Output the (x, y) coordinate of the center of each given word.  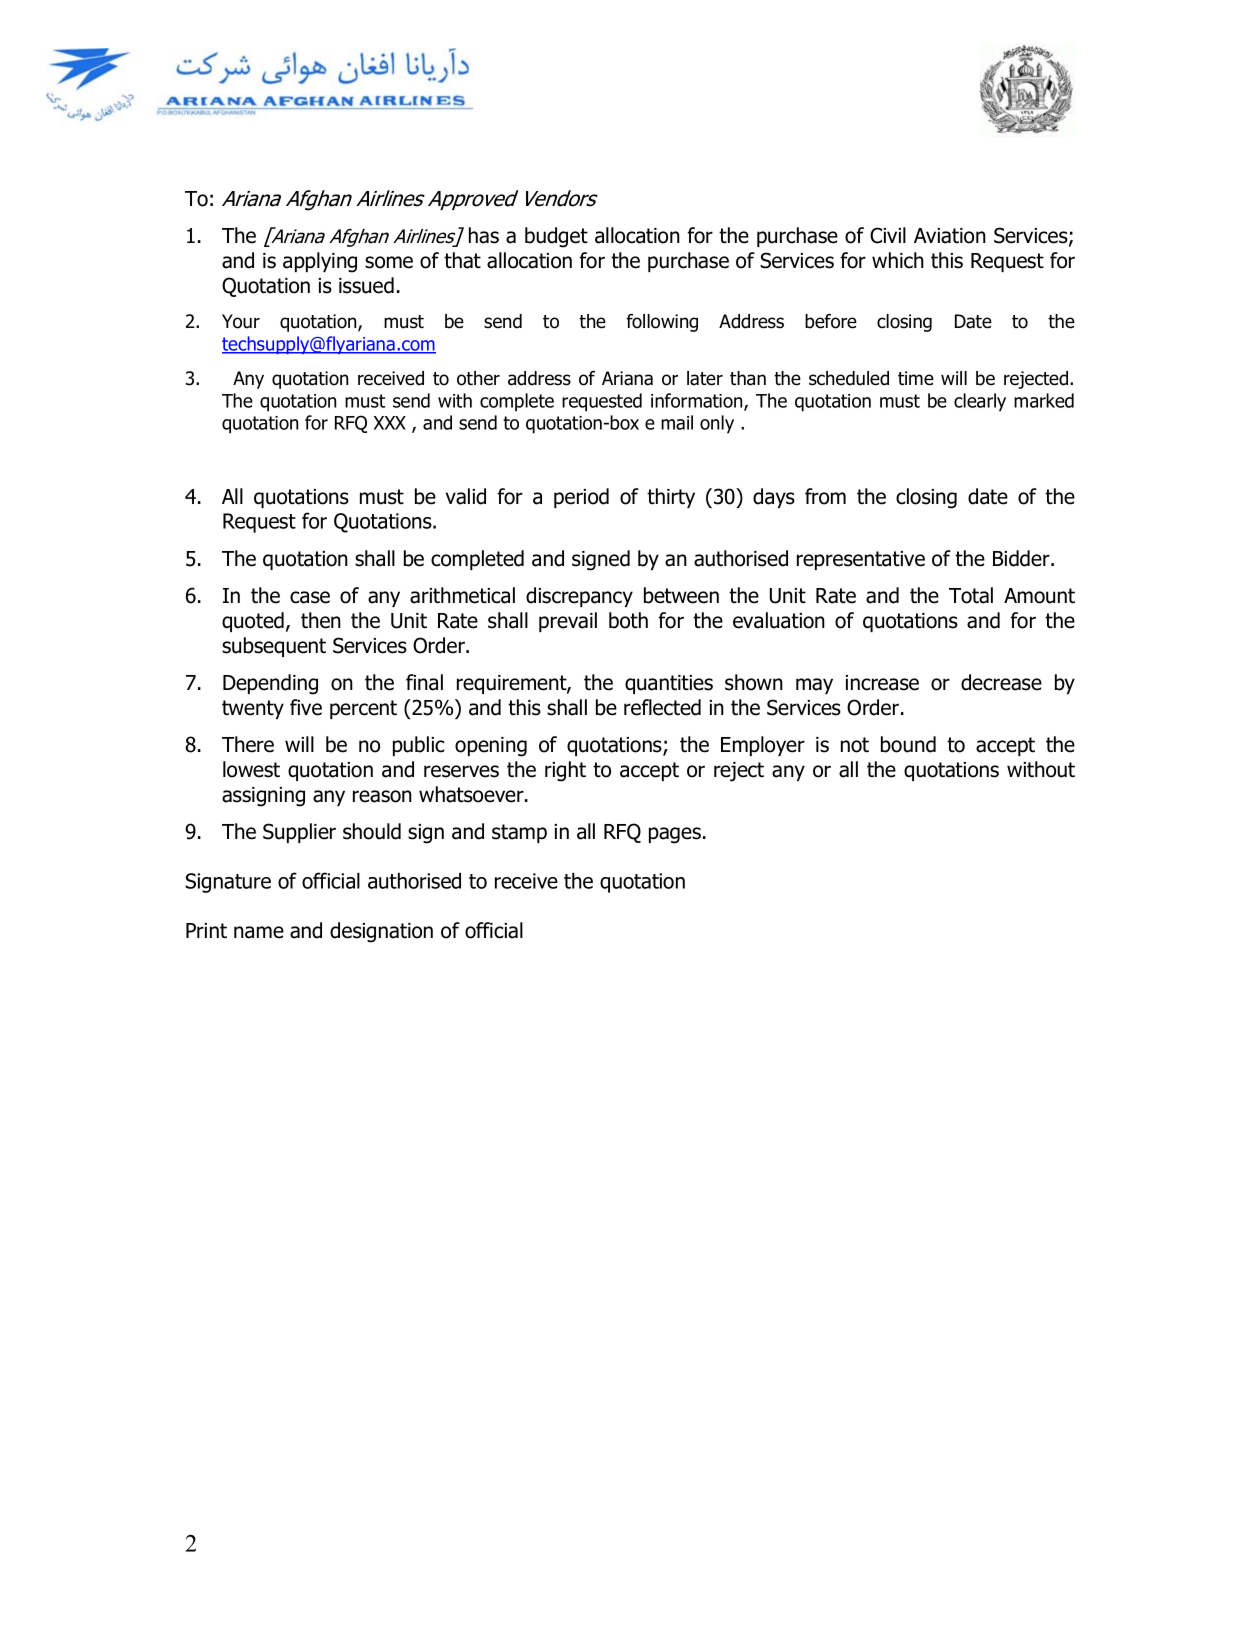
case (310, 597)
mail (677, 422)
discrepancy (579, 597)
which (898, 260)
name (259, 932)
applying (320, 262)
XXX (390, 423)
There (248, 744)
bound (908, 744)
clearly (980, 402)
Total (971, 595)
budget (556, 237)
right (565, 771)
